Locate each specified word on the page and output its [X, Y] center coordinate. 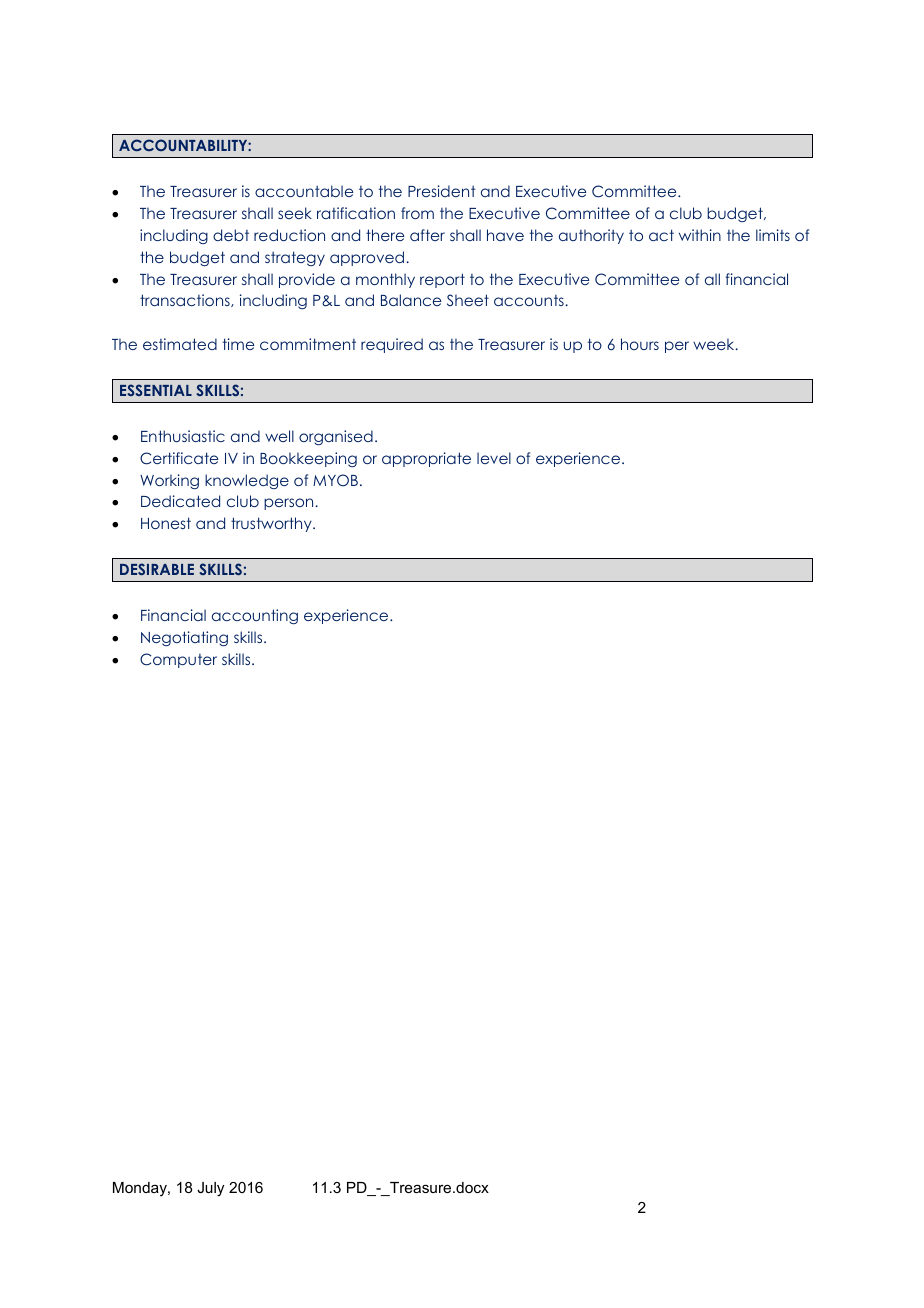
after [427, 235]
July [210, 1189]
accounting [255, 616]
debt [231, 235]
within [700, 235]
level [494, 458]
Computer [178, 660]
